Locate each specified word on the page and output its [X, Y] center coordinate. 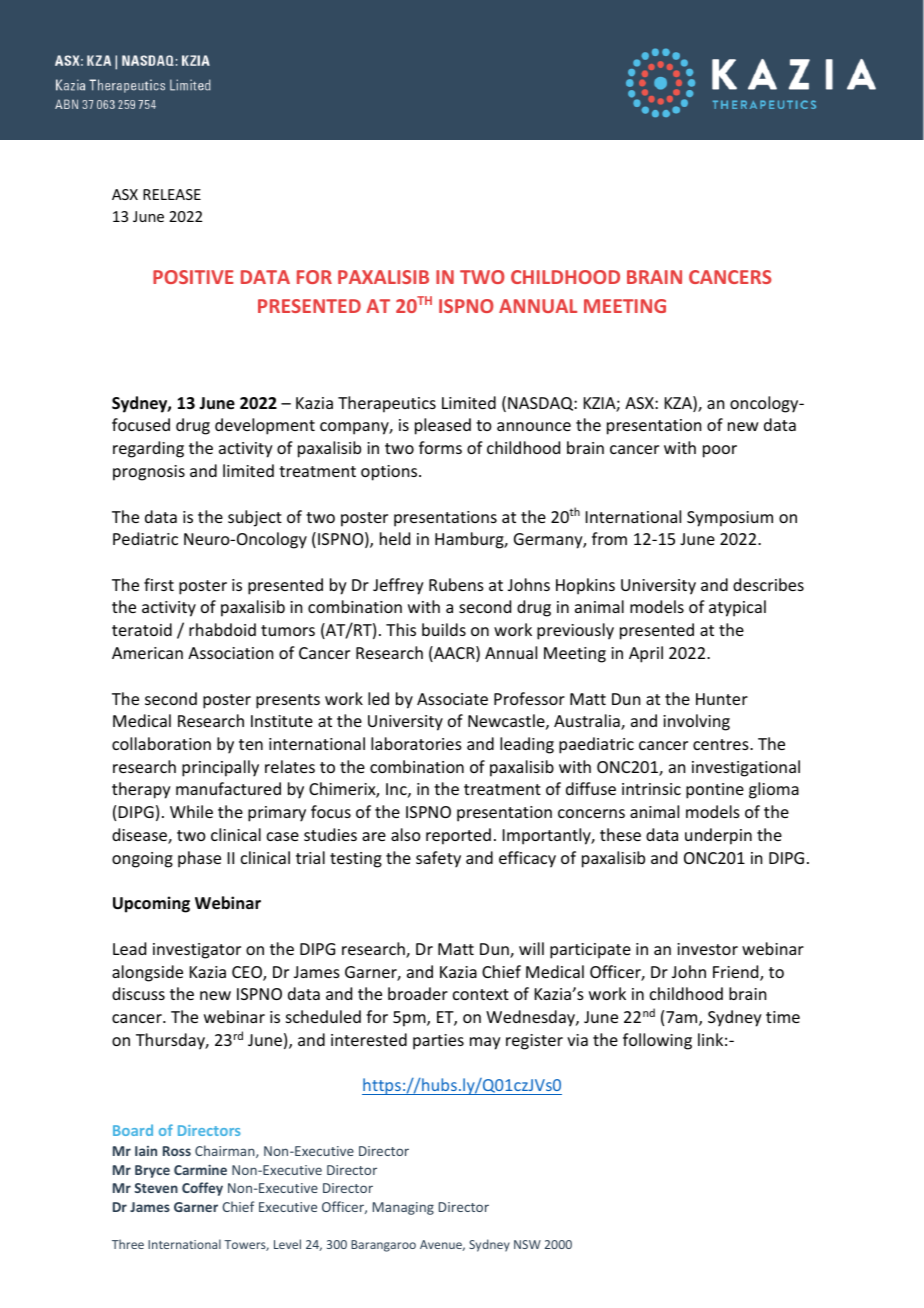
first [159, 584]
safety [438, 859]
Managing [403, 1208]
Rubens [456, 584]
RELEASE [172, 194]
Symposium [730, 519]
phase [199, 859]
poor [720, 451]
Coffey [202, 1189]
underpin [718, 836]
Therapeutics [387, 404]
